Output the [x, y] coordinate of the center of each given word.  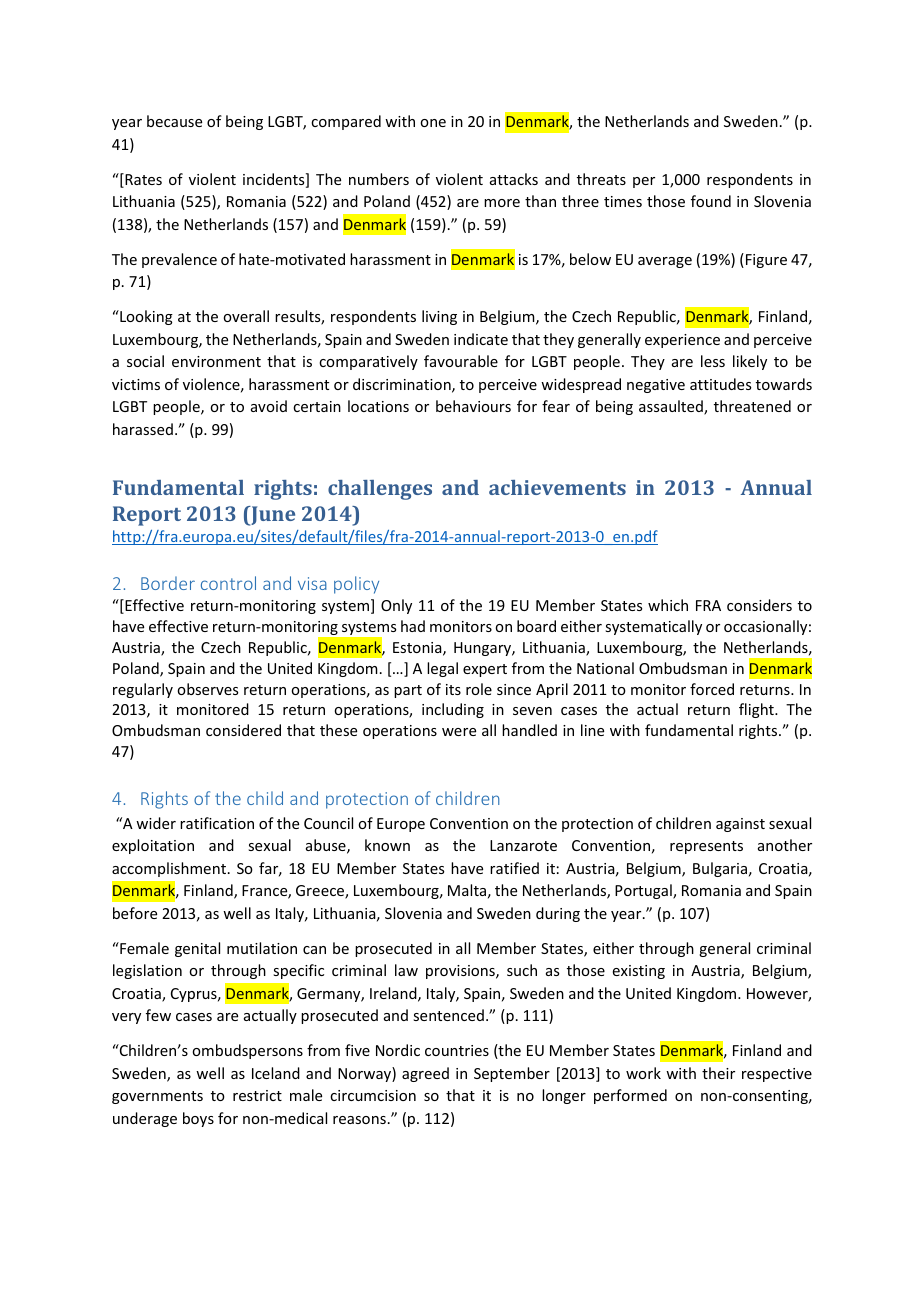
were [459, 732]
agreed [425, 1074]
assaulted [672, 407]
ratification [217, 823]
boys [198, 1119]
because [174, 121]
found [711, 201]
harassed [143, 429]
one [433, 123]
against [740, 825]
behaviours [473, 406]
